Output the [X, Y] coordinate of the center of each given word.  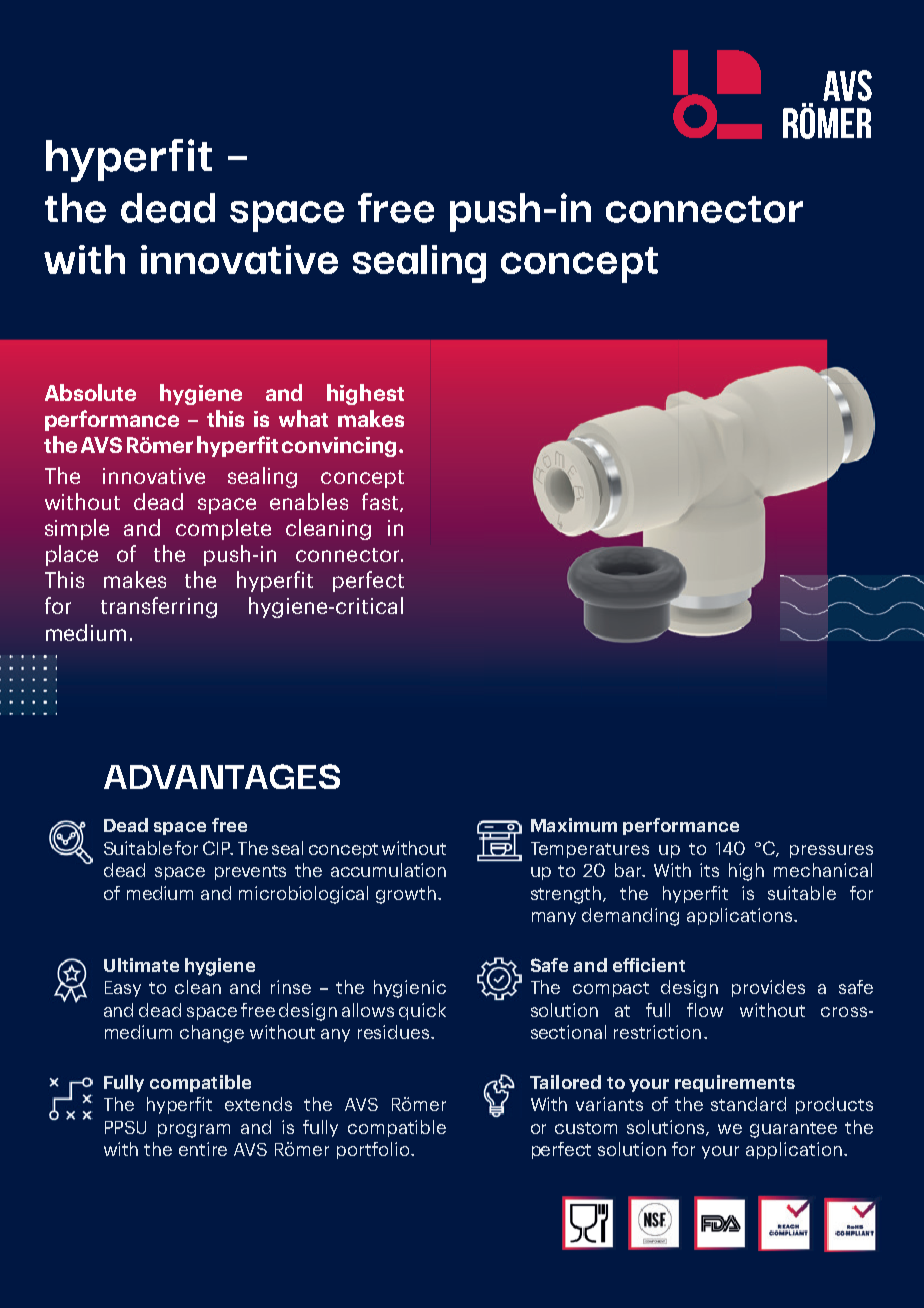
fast [380, 501]
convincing [341, 447]
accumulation [388, 870]
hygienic [410, 989]
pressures [831, 851]
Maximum [574, 825]
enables [309, 501]
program [194, 1131]
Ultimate [141, 965]
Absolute [90, 392]
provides [768, 988]
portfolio [374, 1150]
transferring [159, 607]
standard [748, 1104]
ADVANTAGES [222, 776]
